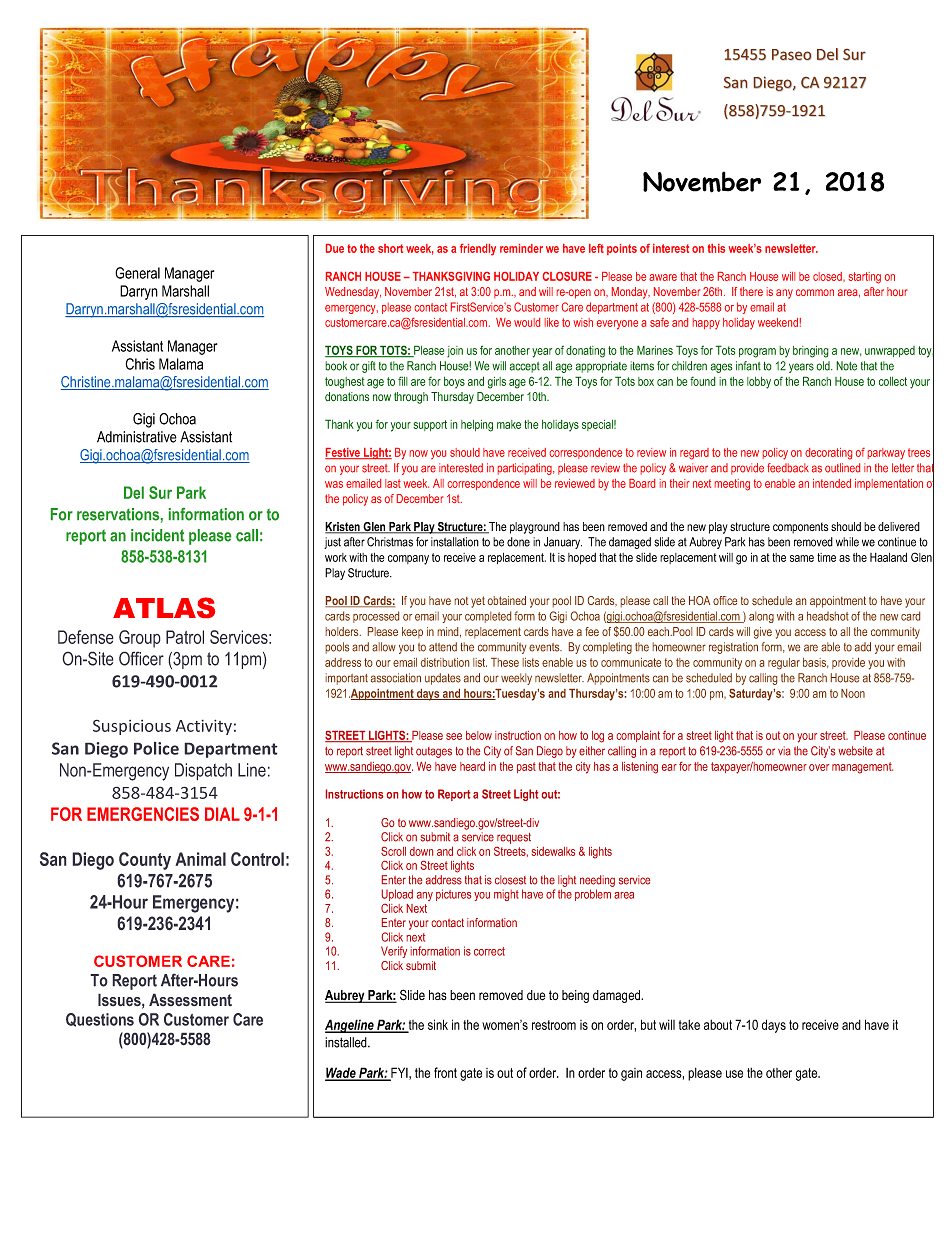 The image size is (952, 1233). Describe the element at coordinates (478, 250) in the screenshot. I see `friendly` at that location.
